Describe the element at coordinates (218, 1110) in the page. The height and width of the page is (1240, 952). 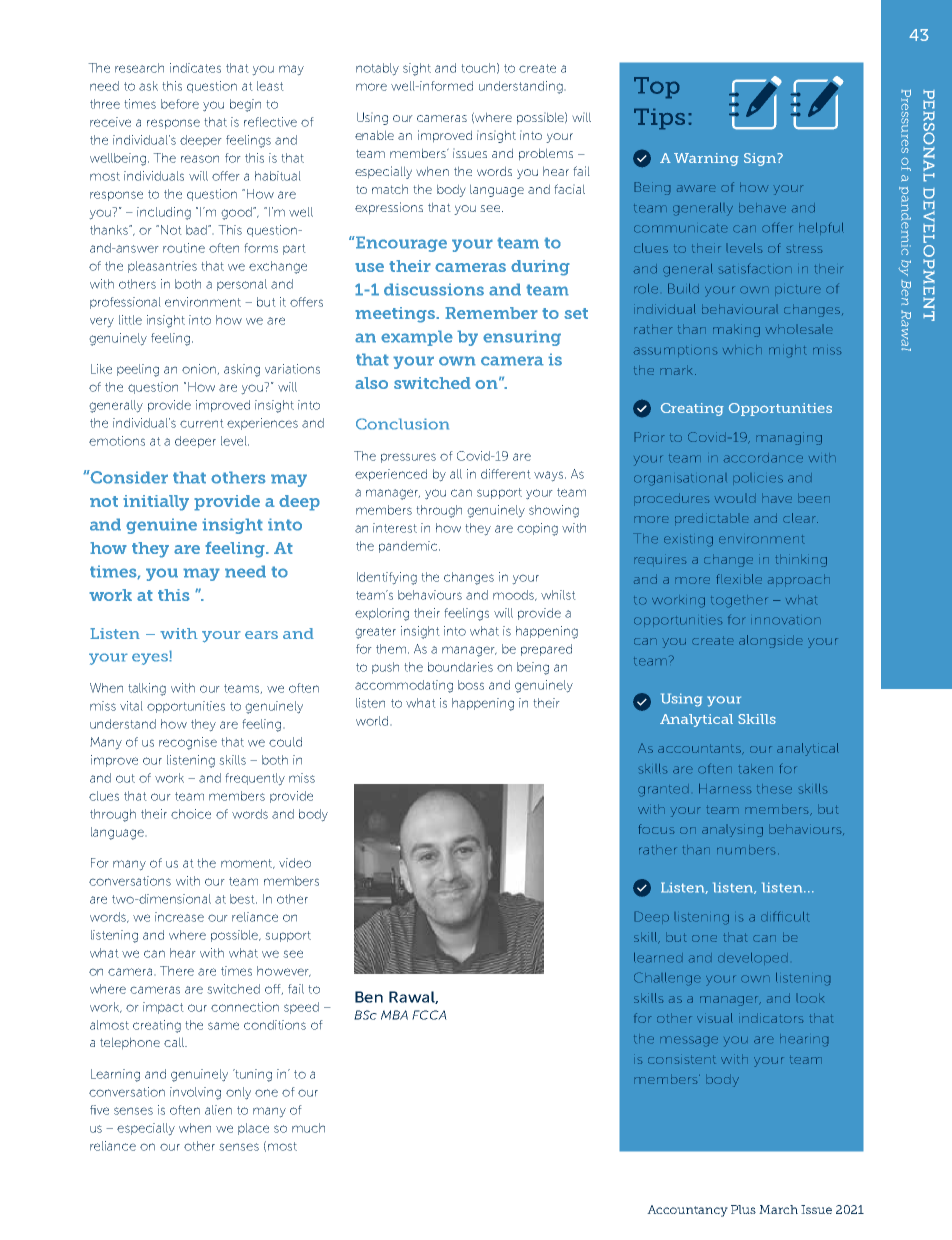
I see `alien` at that location.
